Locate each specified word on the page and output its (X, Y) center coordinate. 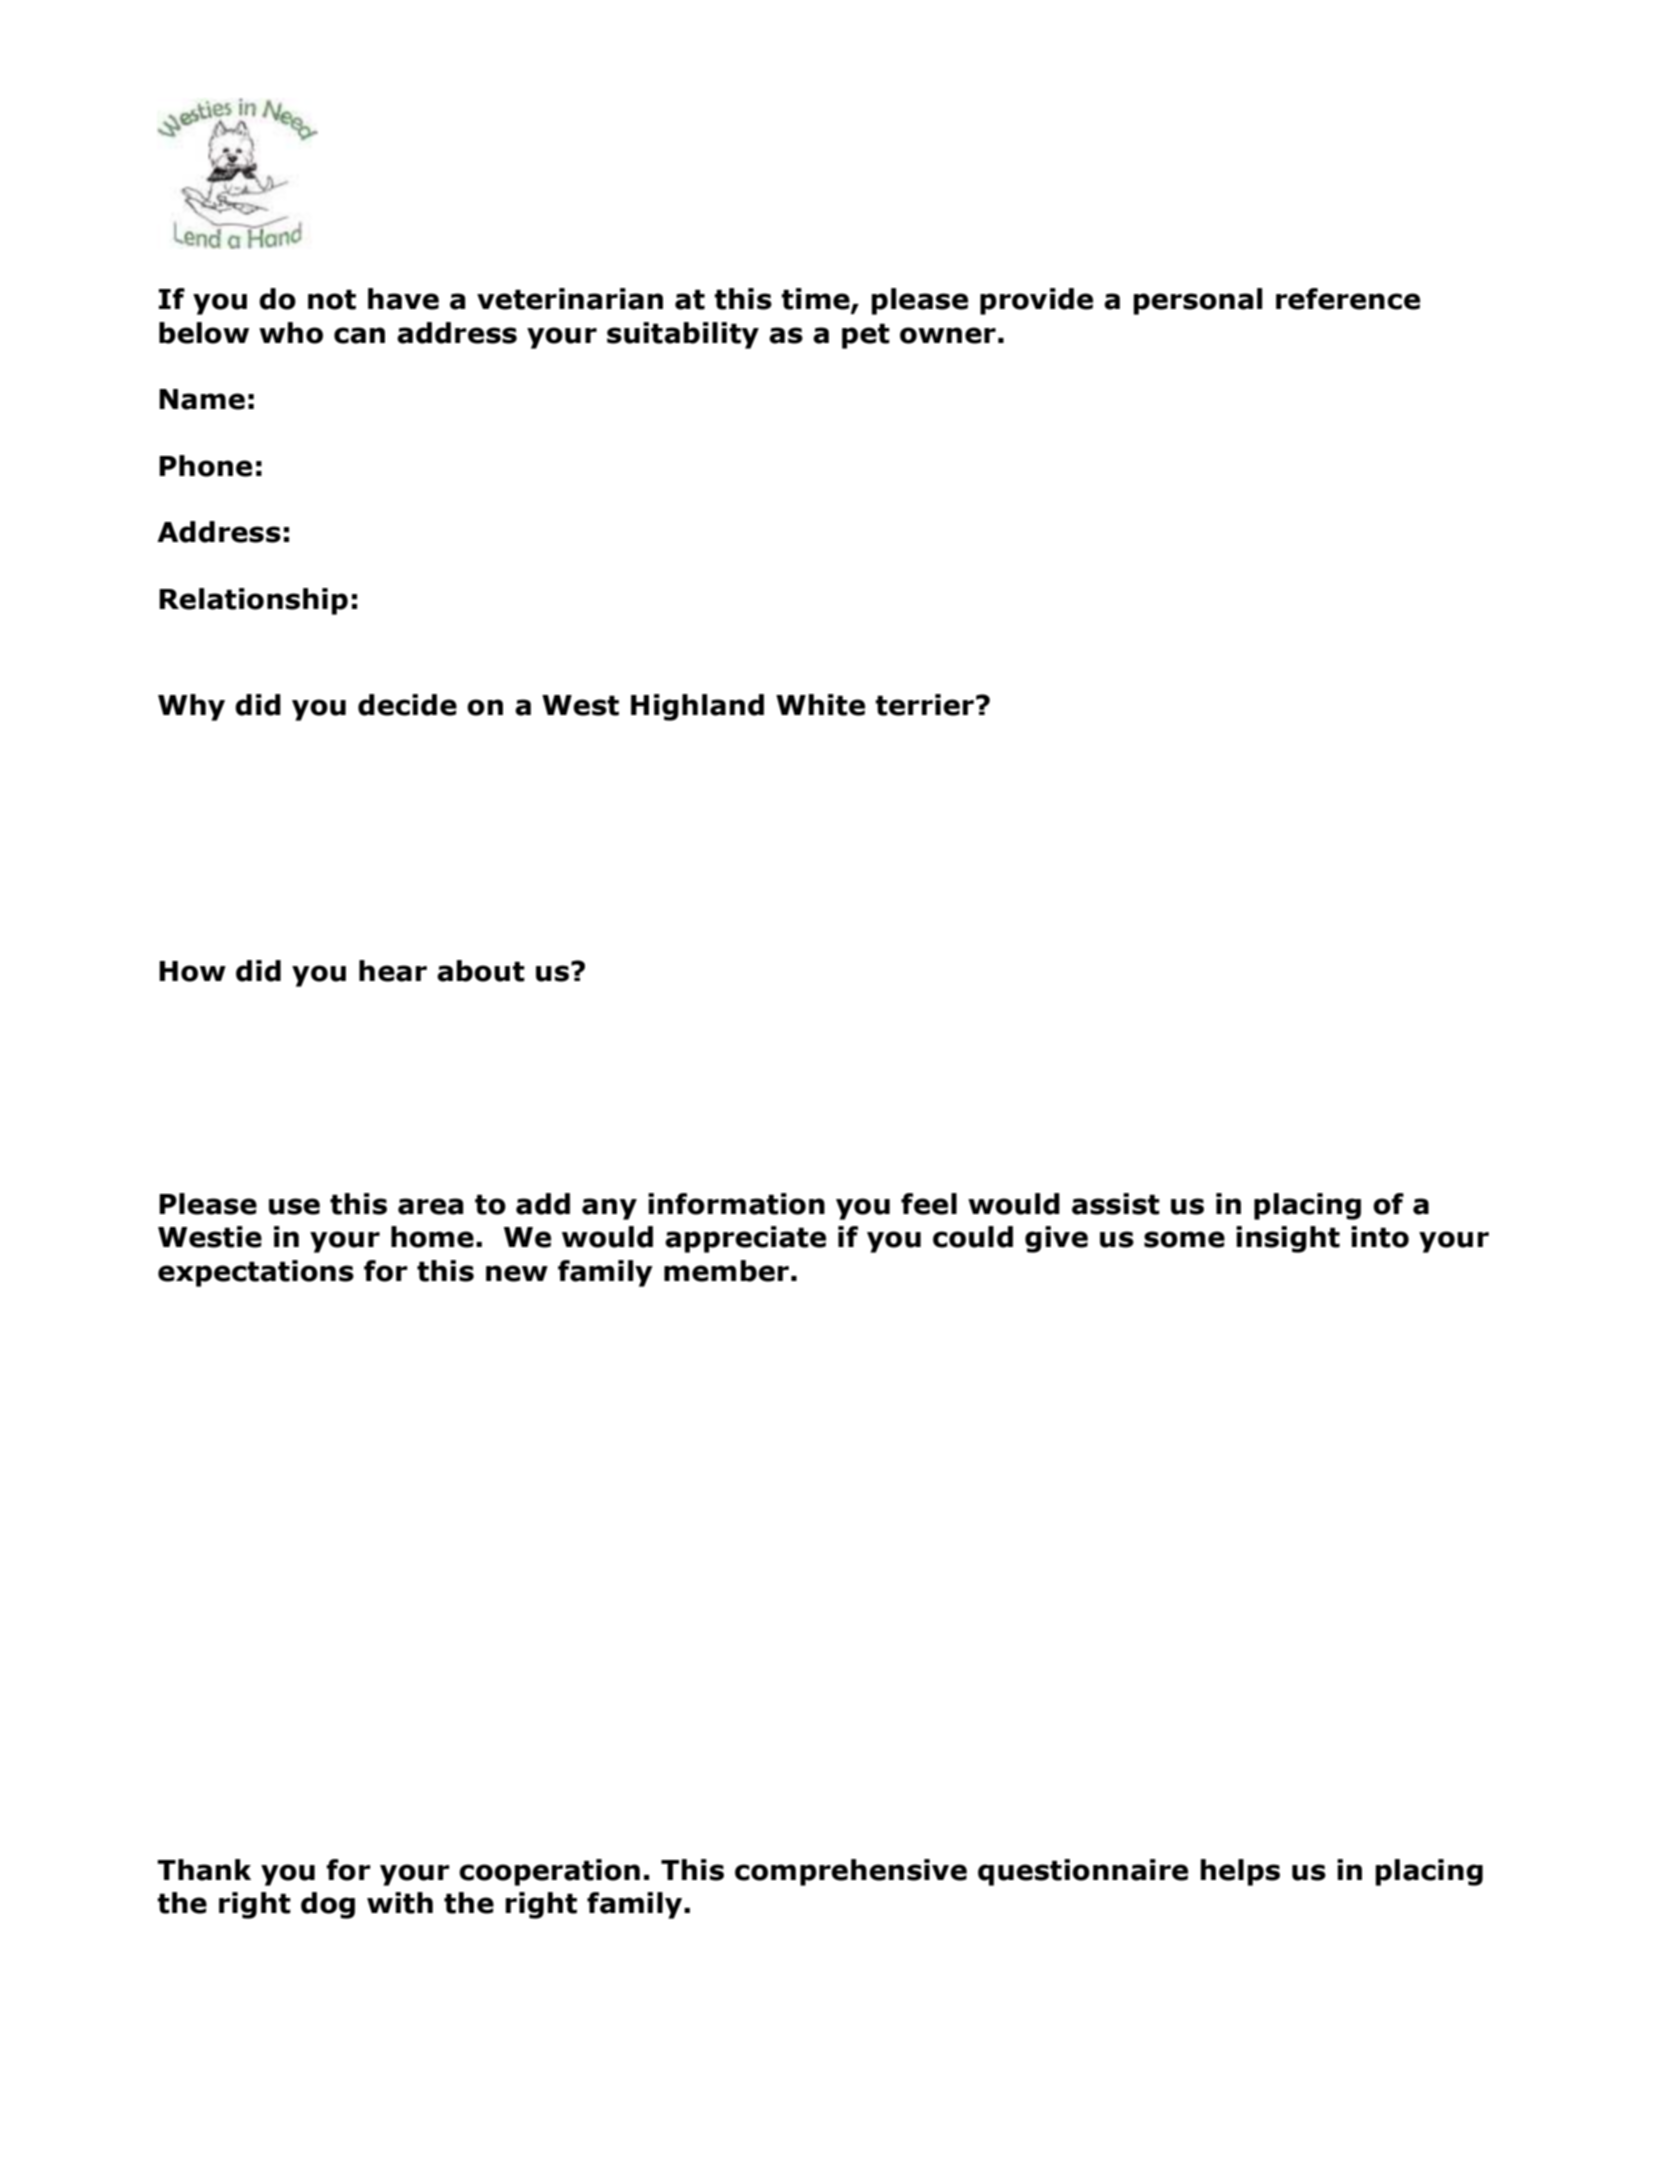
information (736, 1204)
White (820, 705)
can (359, 335)
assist (1116, 1204)
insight (1288, 1239)
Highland (697, 707)
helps (1240, 1872)
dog (328, 1905)
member (726, 1271)
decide (407, 705)
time (816, 300)
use (294, 1206)
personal (1197, 301)
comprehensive (851, 1872)
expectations (256, 1273)
